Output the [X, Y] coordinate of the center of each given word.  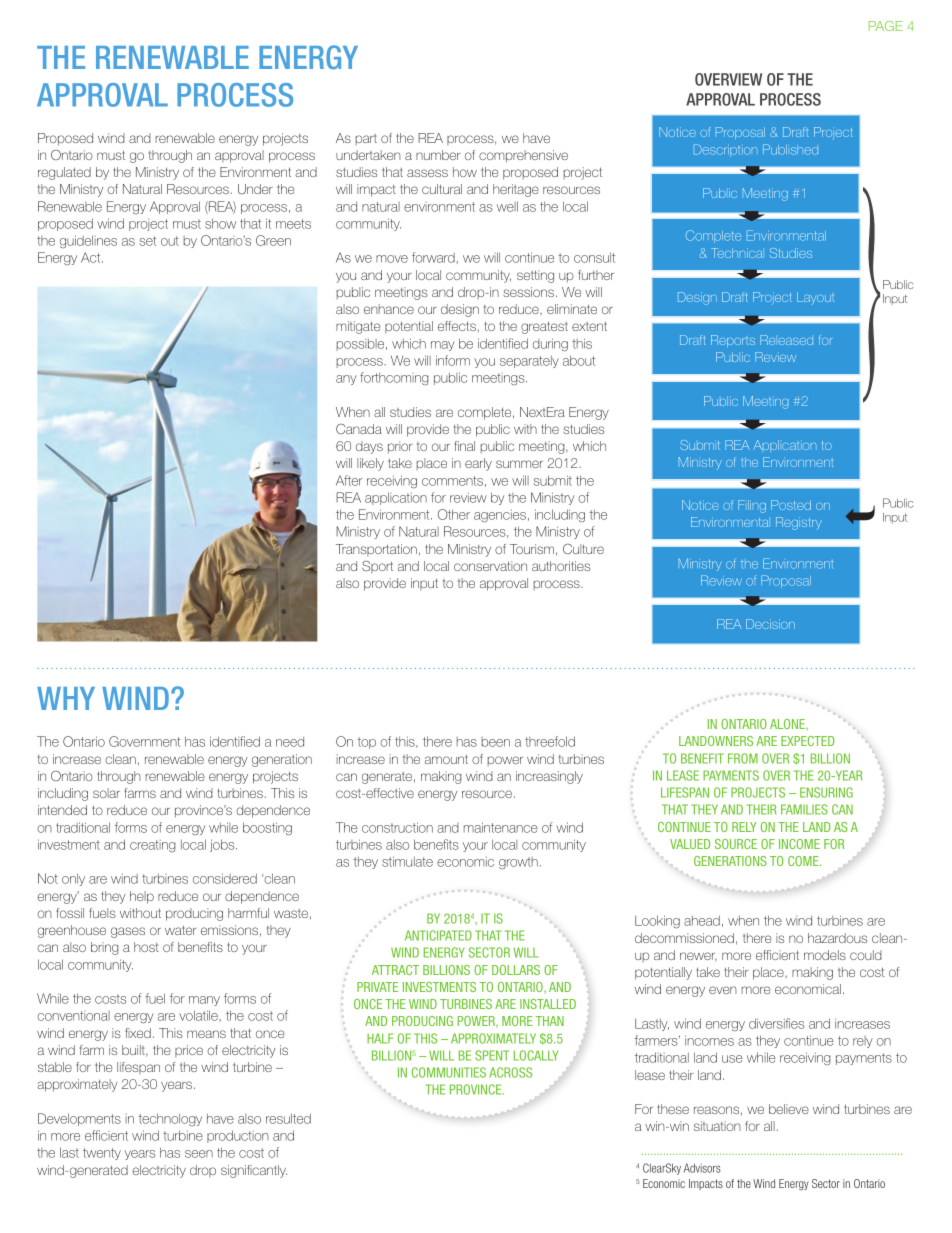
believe [789, 1109]
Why [66, 698]
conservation [490, 566]
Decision [770, 624]
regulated [64, 173]
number [438, 155]
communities [449, 1072]
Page [886, 26]
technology [170, 1119]
